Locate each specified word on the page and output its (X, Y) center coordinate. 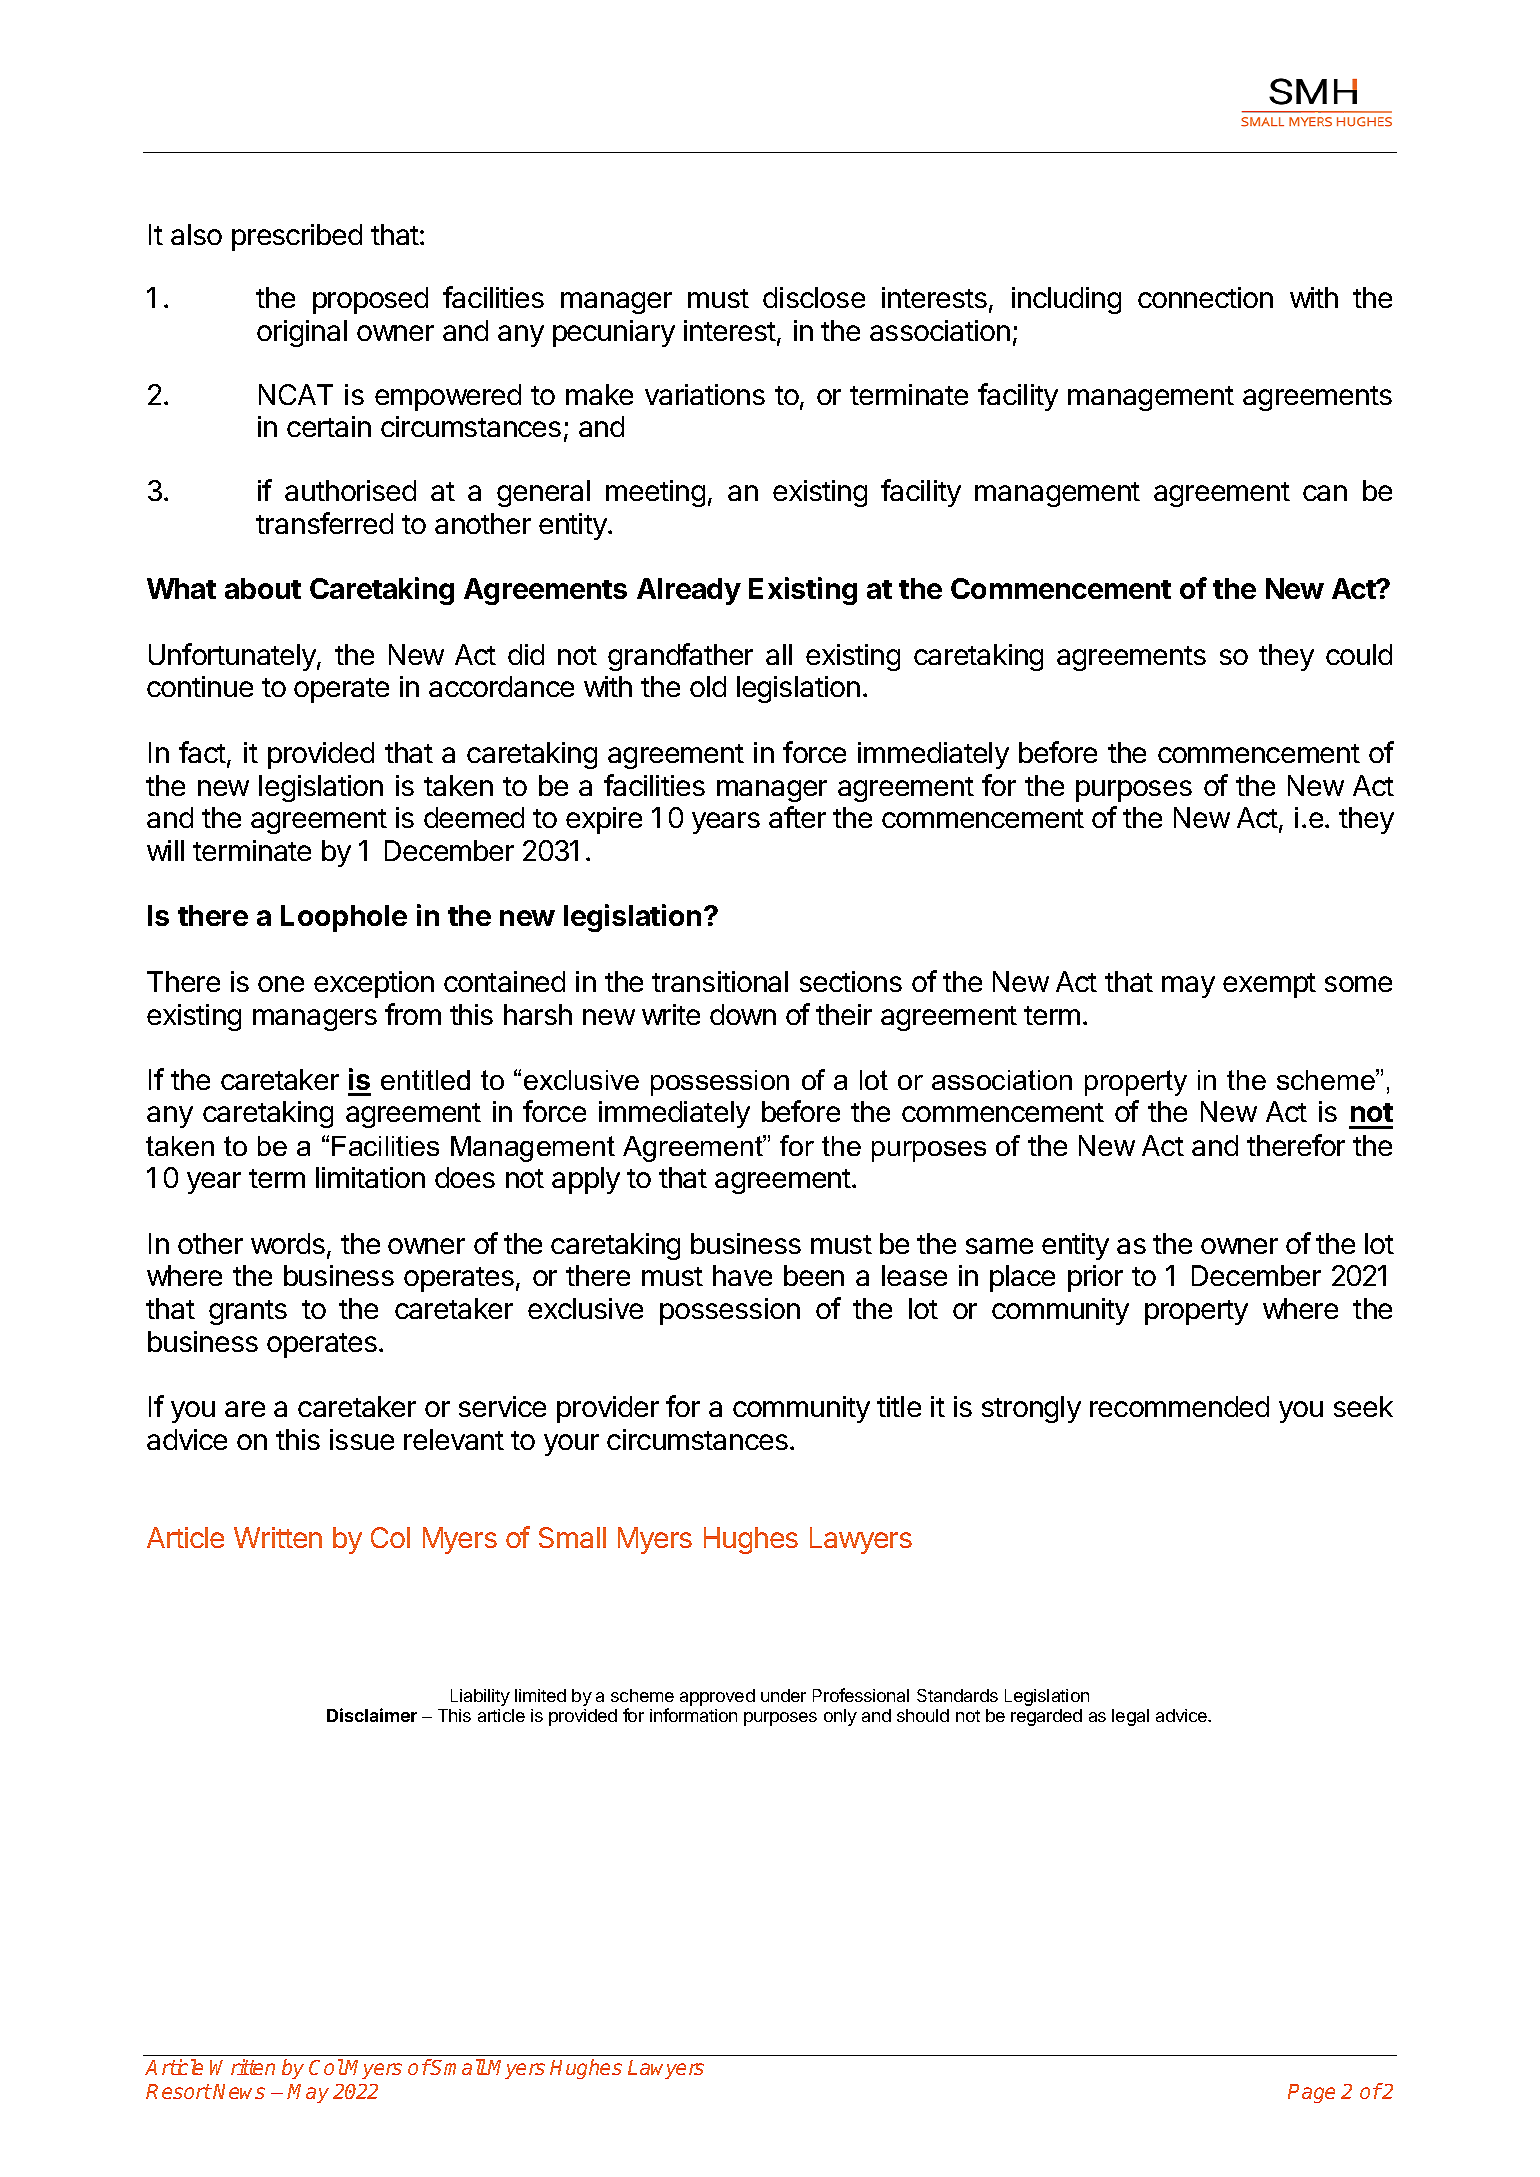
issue (362, 1439)
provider (608, 1409)
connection (1205, 297)
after (797, 817)
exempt (1269, 985)
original (302, 333)
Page (1311, 2093)
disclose (814, 297)
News (239, 2091)
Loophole (344, 918)
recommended (1179, 1406)
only (840, 1717)
